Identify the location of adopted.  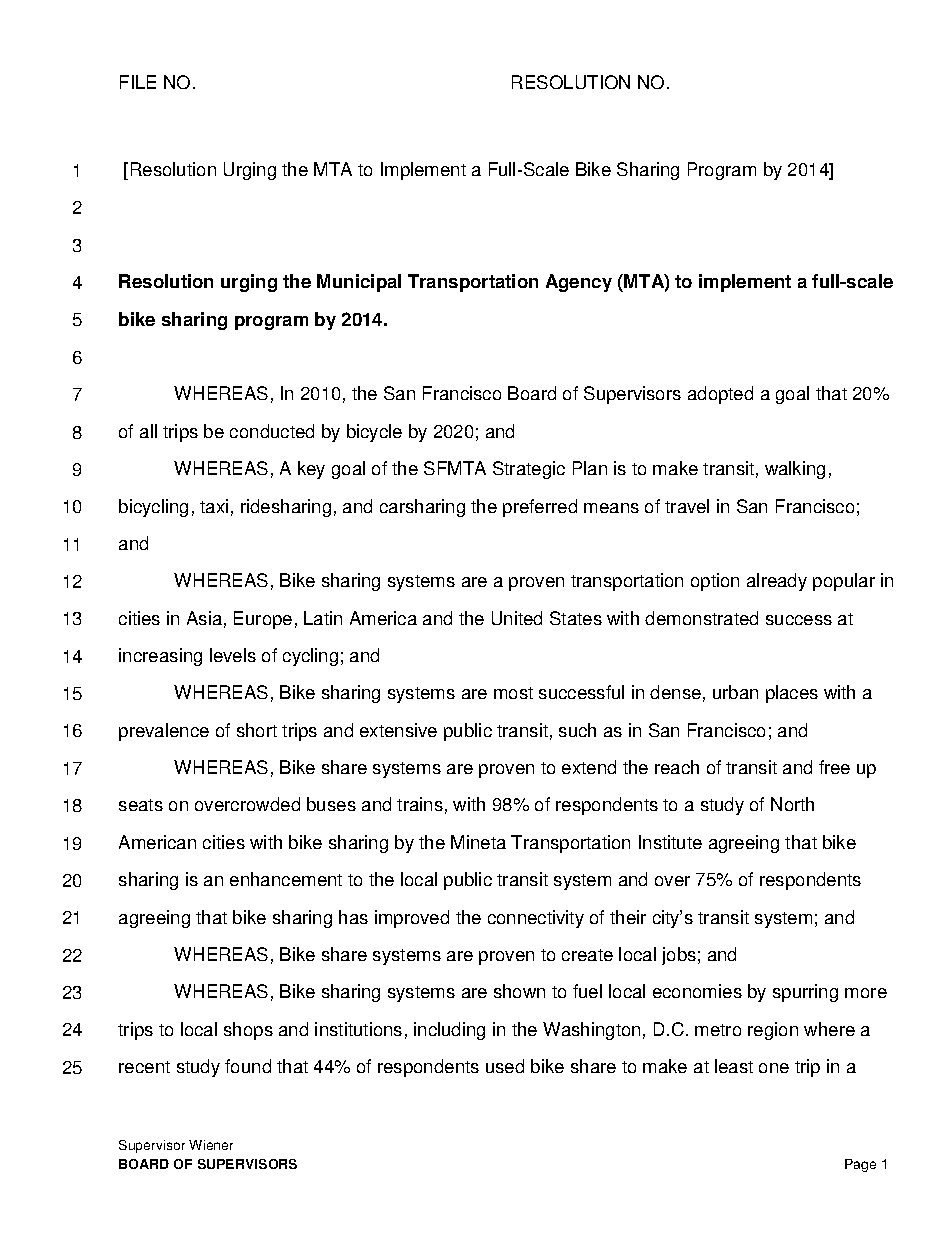
(720, 395).
